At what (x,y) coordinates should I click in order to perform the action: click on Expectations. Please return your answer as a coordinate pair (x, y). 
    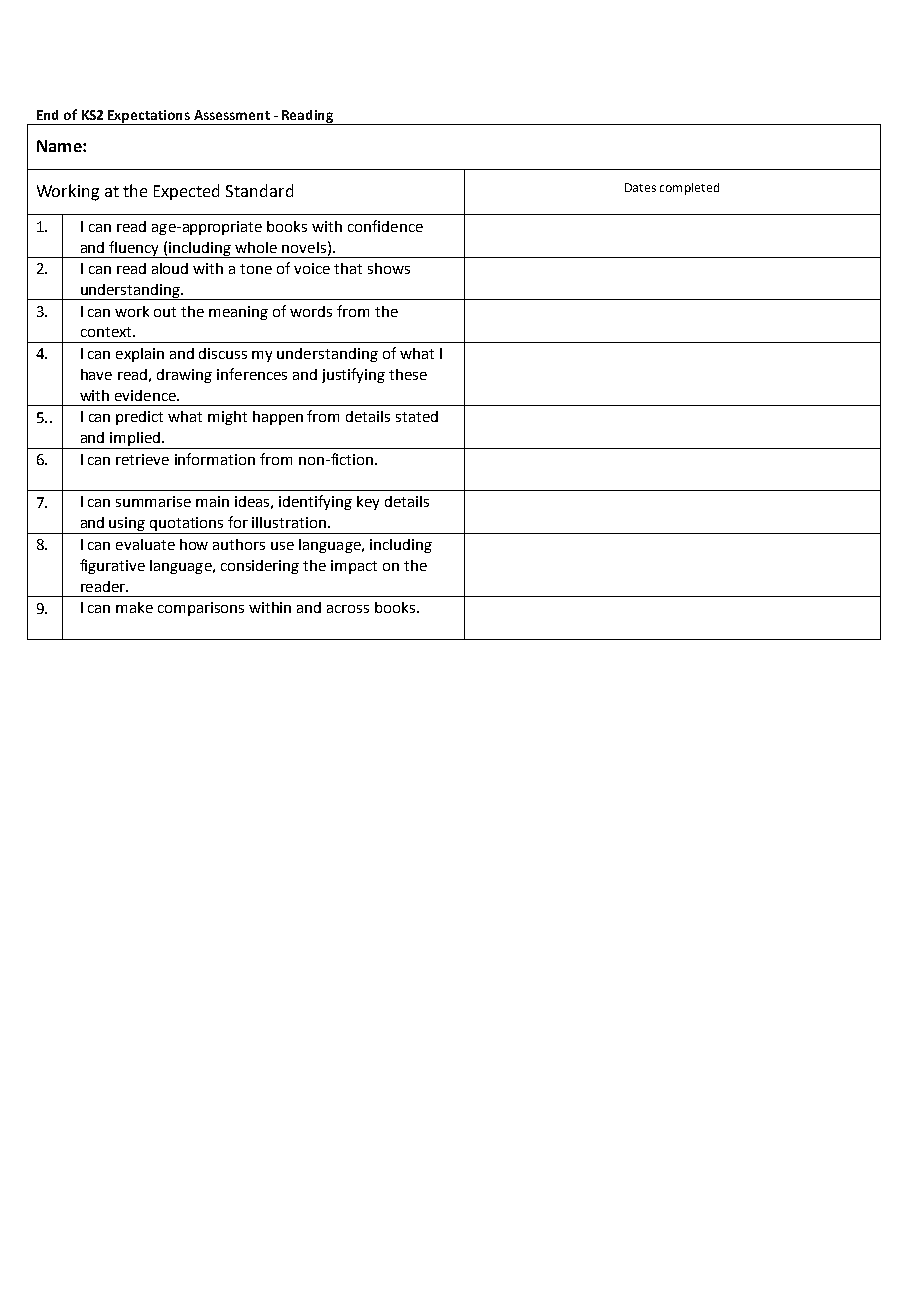
    Looking at the image, I should click on (149, 117).
